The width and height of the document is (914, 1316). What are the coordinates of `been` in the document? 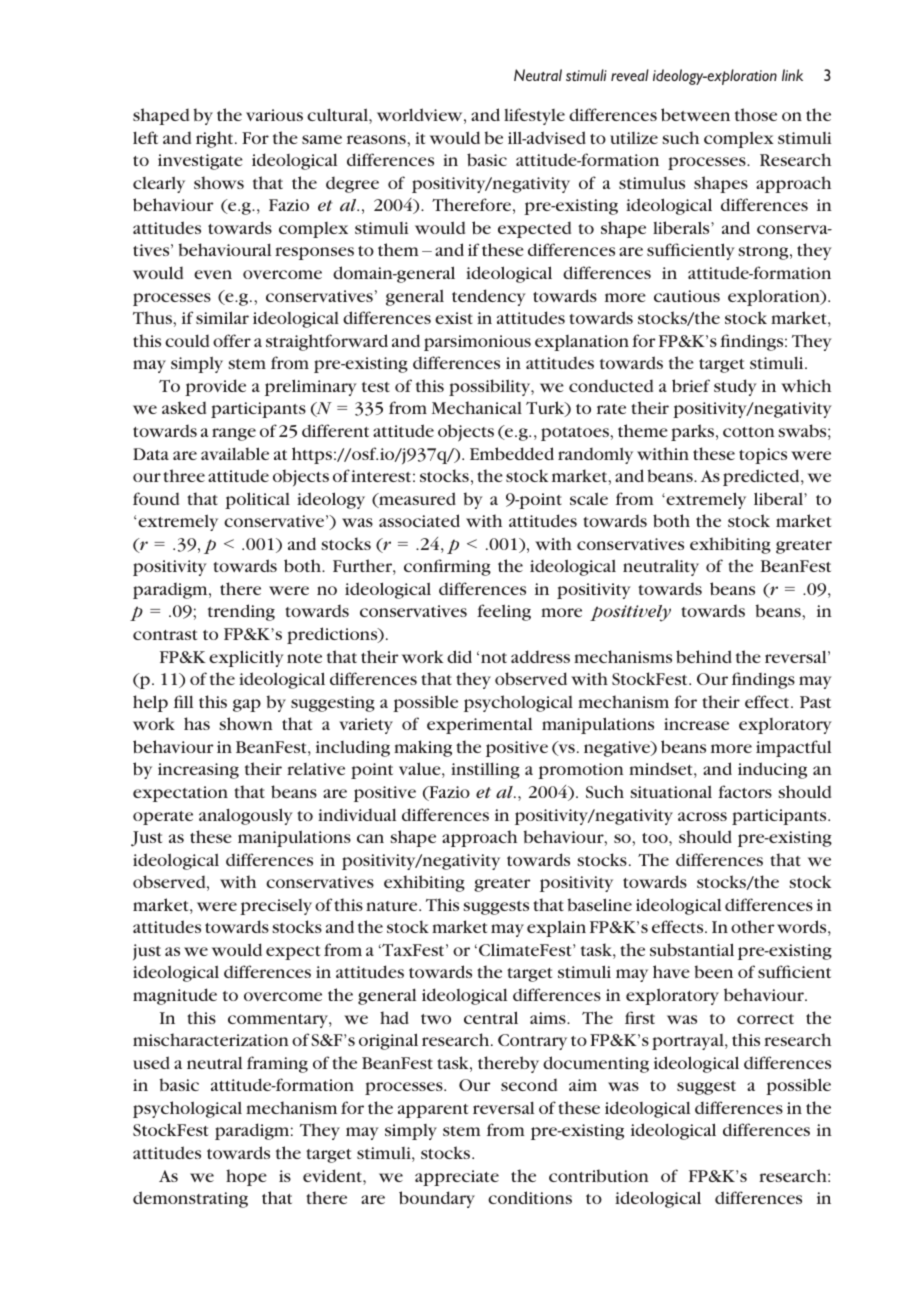 It's located at (714, 971).
